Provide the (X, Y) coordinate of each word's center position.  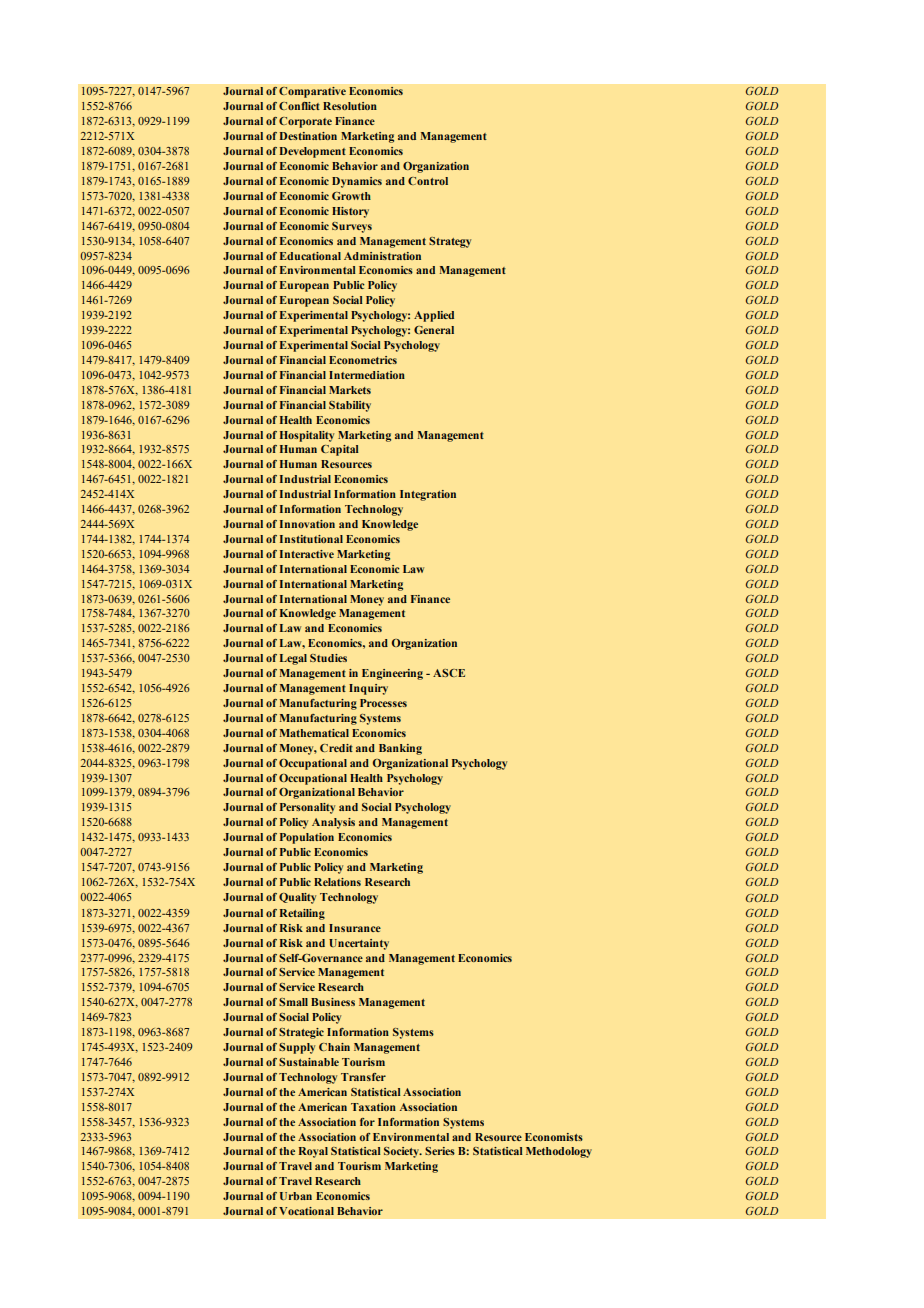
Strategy (450, 242)
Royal (313, 1152)
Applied (434, 316)
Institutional (311, 539)
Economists (554, 1137)
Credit (336, 748)
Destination (308, 136)
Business (333, 1002)
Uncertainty (359, 944)
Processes (383, 703)
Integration (428, 495)
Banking (400, 749)
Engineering (392, 674)
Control (428, 181)
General (434, 330)
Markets (350, 390)
